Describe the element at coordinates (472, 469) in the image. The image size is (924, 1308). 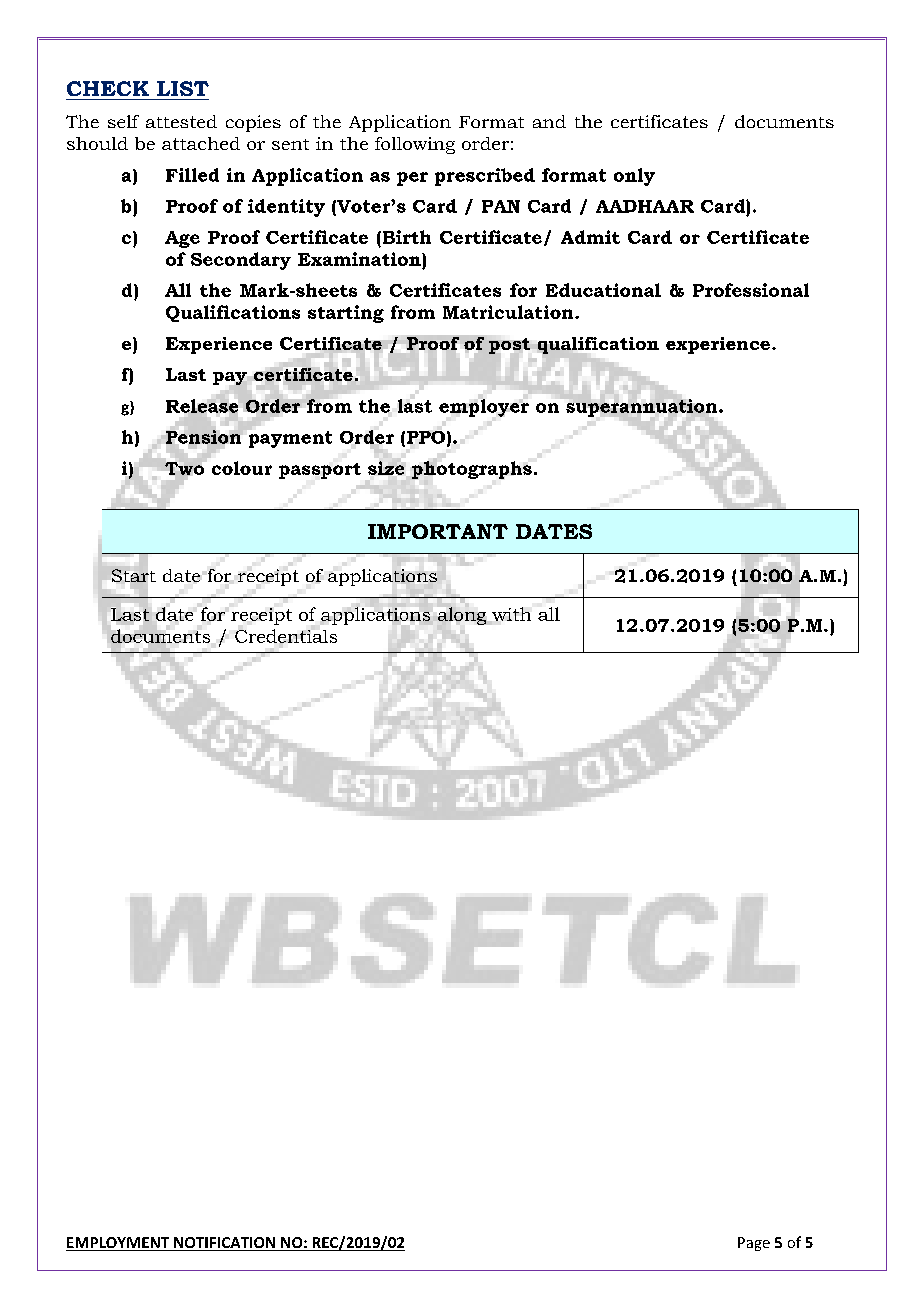
I see `photographs` at that location.
